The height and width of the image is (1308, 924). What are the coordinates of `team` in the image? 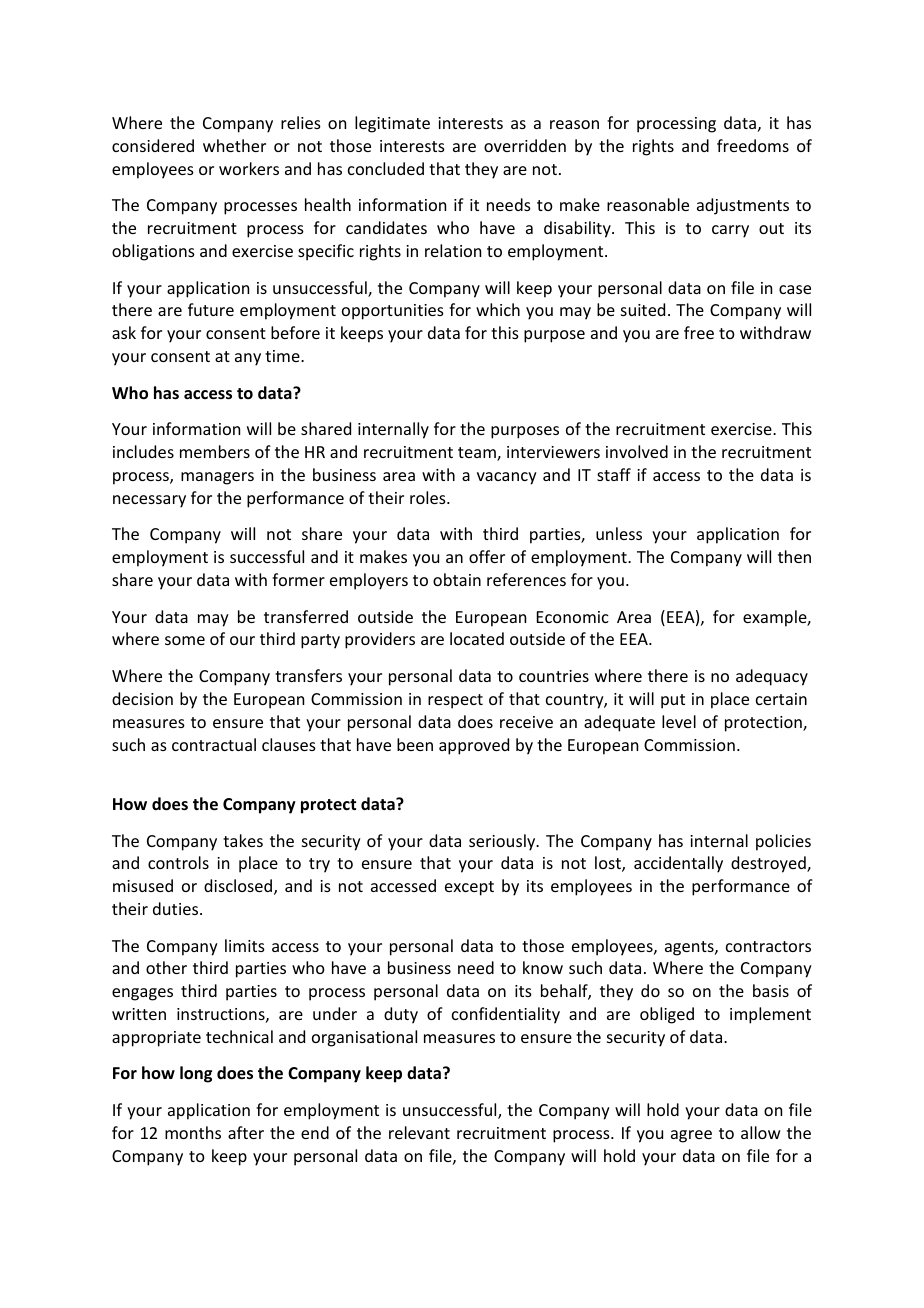 It's located at (478, 454).
